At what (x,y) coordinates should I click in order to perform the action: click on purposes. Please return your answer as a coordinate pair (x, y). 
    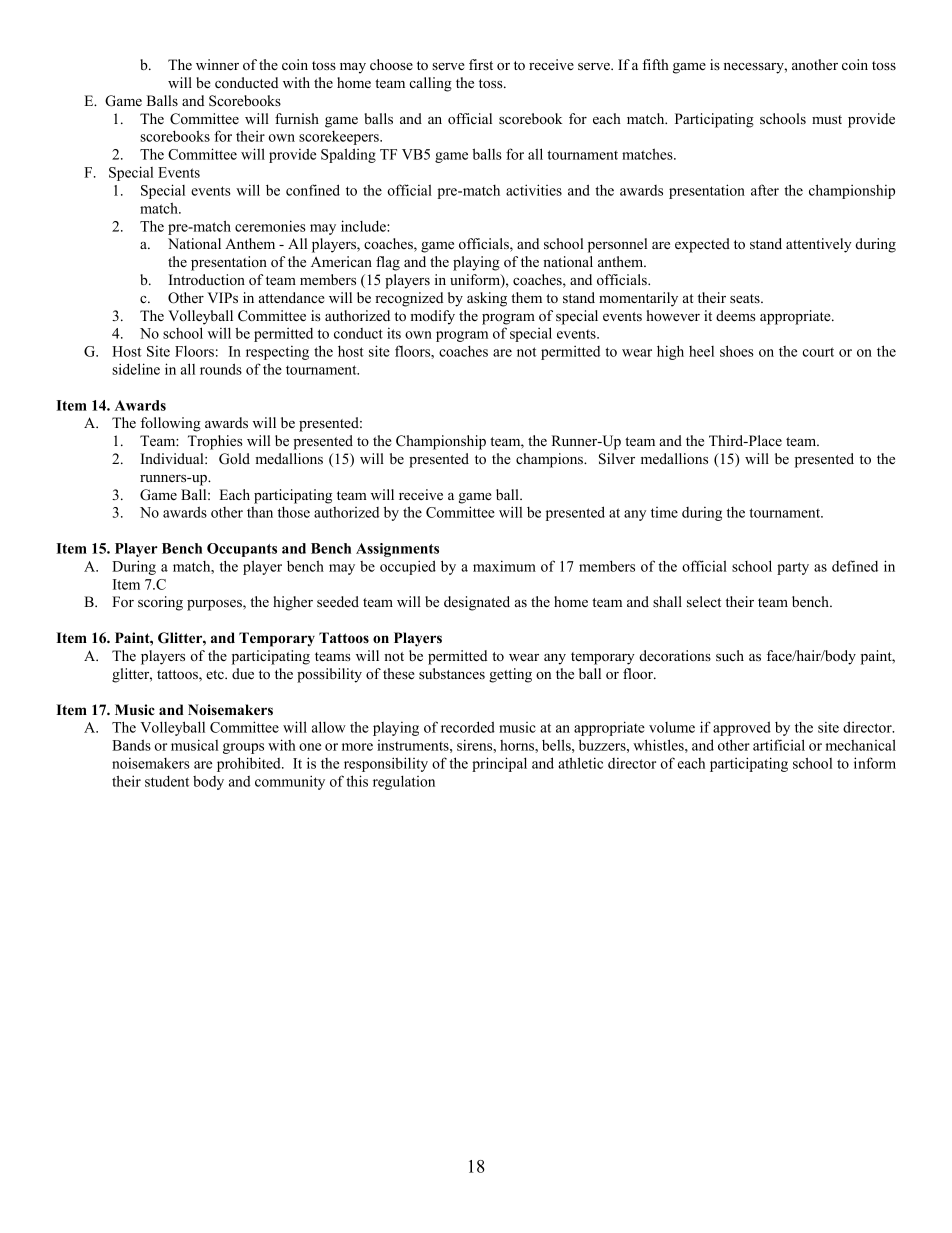
    Looking at the image, I should click on (215, 605).
